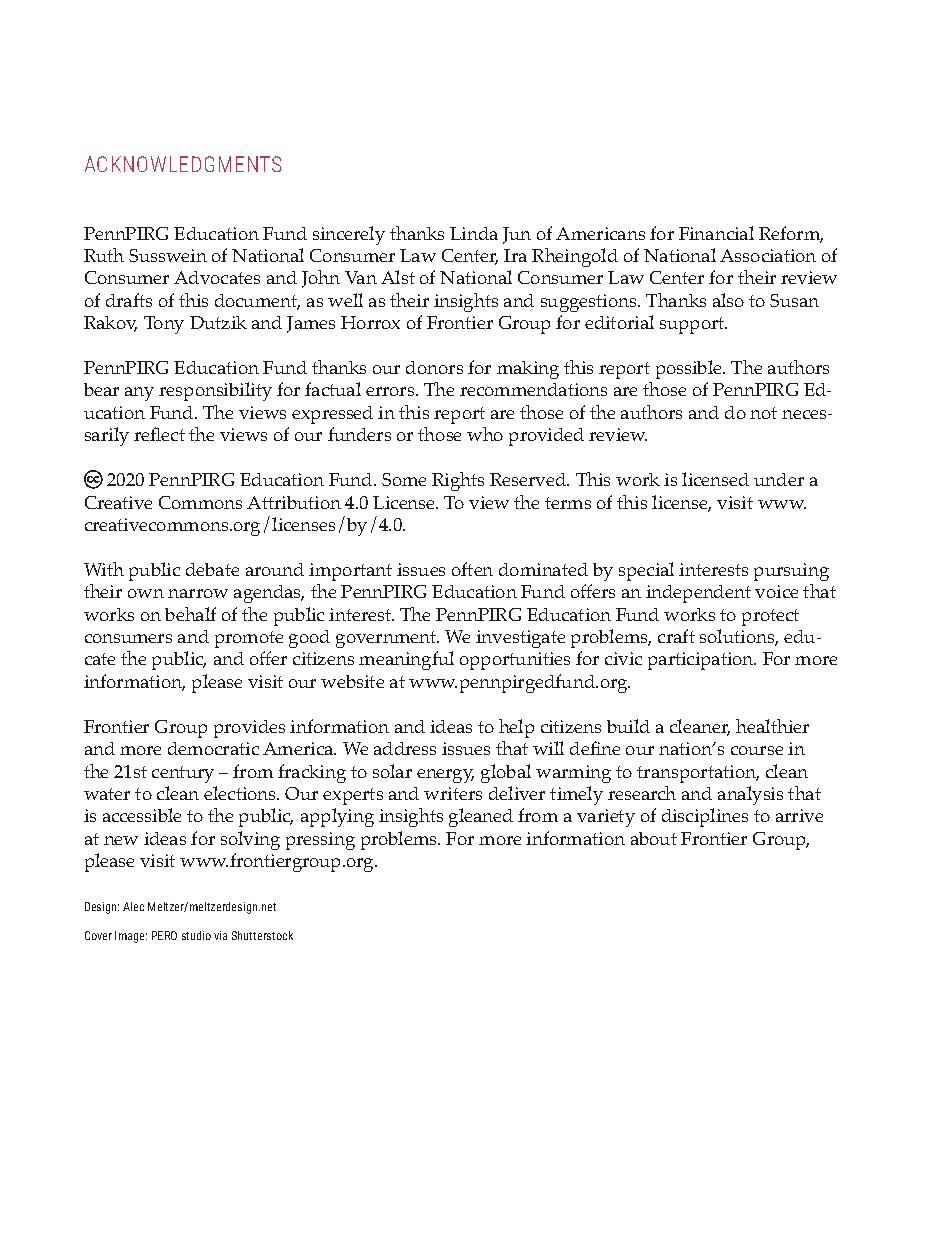 The height and width of the page is (1233, 952). What do you see at coordinates (183, 164) in the page?
I see `ACKNOWLEDGMENTS` at bounding box center [183, 164].
